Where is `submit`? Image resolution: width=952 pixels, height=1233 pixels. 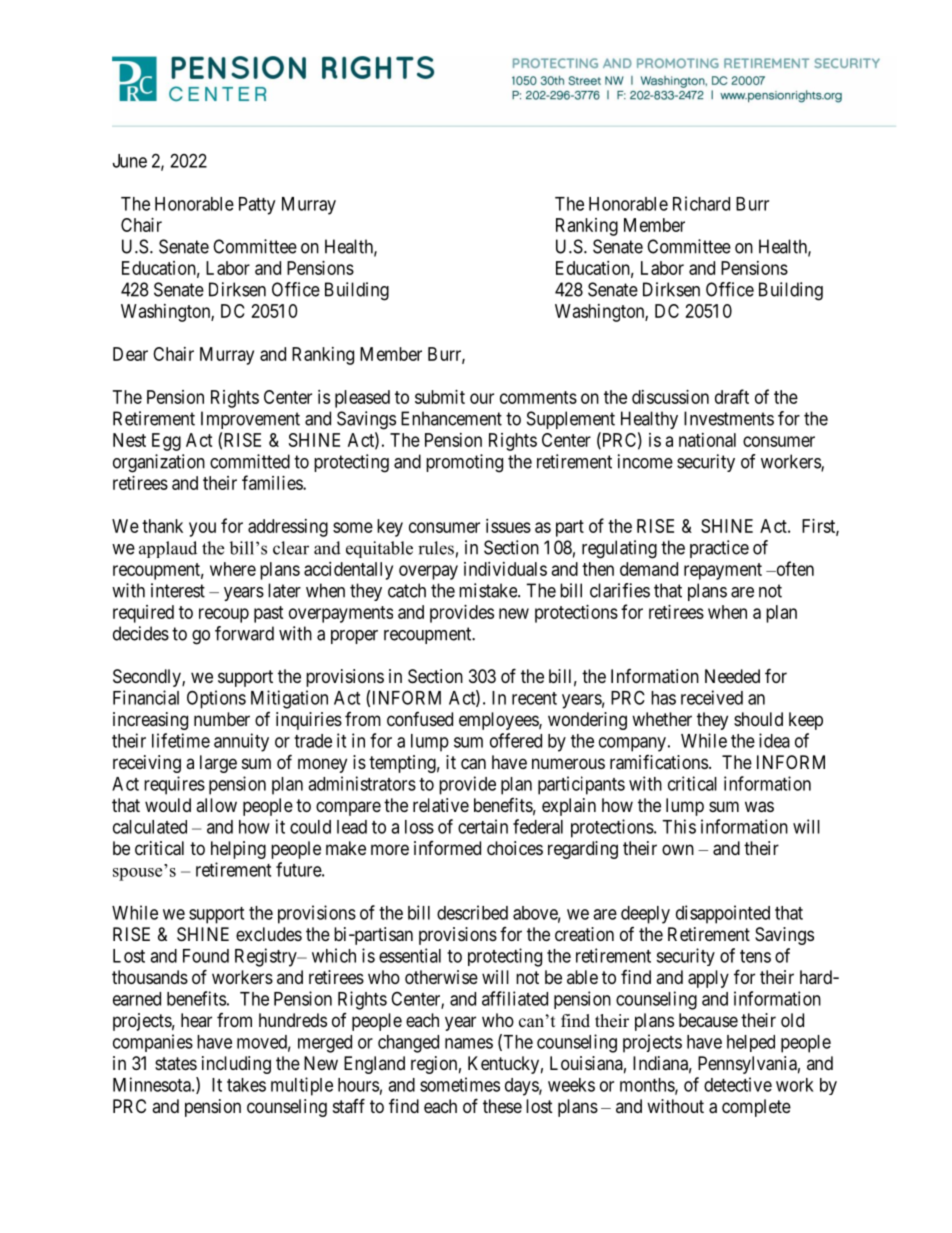
submit is located at coordinates (440, 397).
